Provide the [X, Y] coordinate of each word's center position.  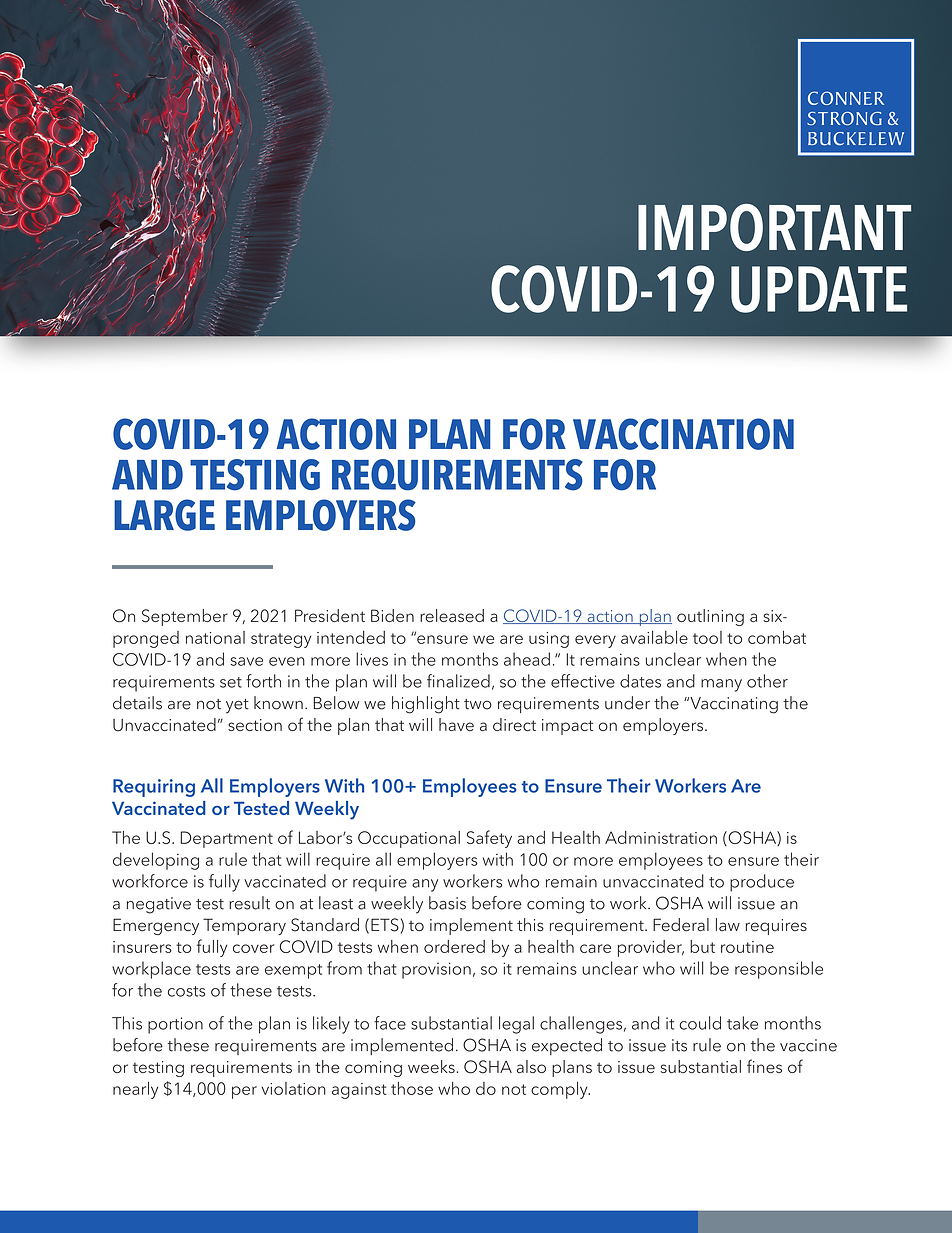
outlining [710, 617]
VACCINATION [683, 434]
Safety [489, 839]
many [721, 685]
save [247, 661]
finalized [458, 681]
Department [227, 839]
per [244, 1092]
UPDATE [819, 289]
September [185, 617]
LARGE [164, 515]
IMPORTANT [774, 227]
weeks [431, 1066]
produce [762, 883]
